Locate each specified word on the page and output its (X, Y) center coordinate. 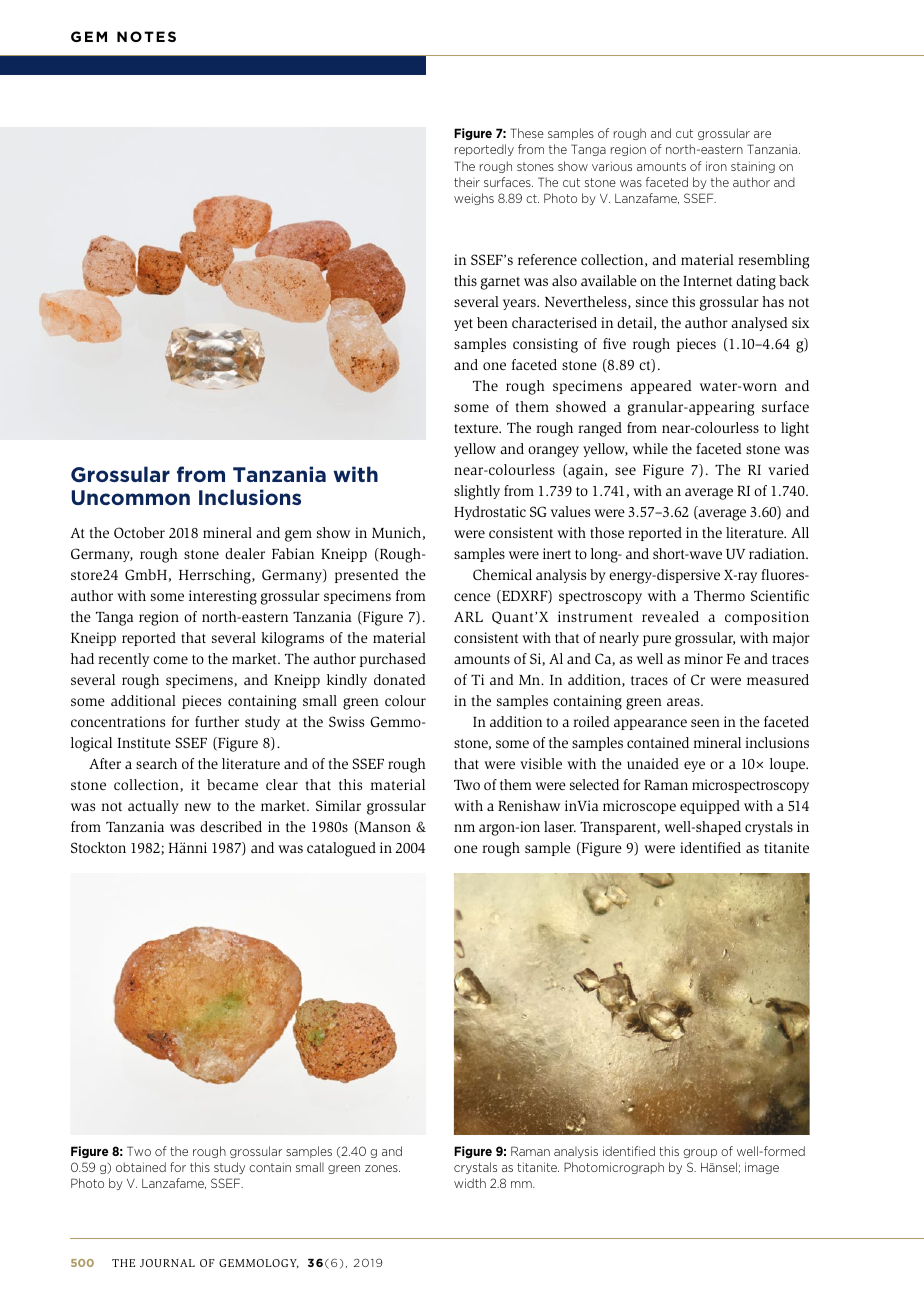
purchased (393, 660)
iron (716, 166)
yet (463, 325)
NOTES (146, 36)
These (527, 133)
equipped (710, 807)
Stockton (98, 847)
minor (703, 658)
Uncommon (131, 497)
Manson (384, 827)
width (470, 1183)
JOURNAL (167, 1263)
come (170, 660)
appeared (661, 387)
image (762, 1168)
